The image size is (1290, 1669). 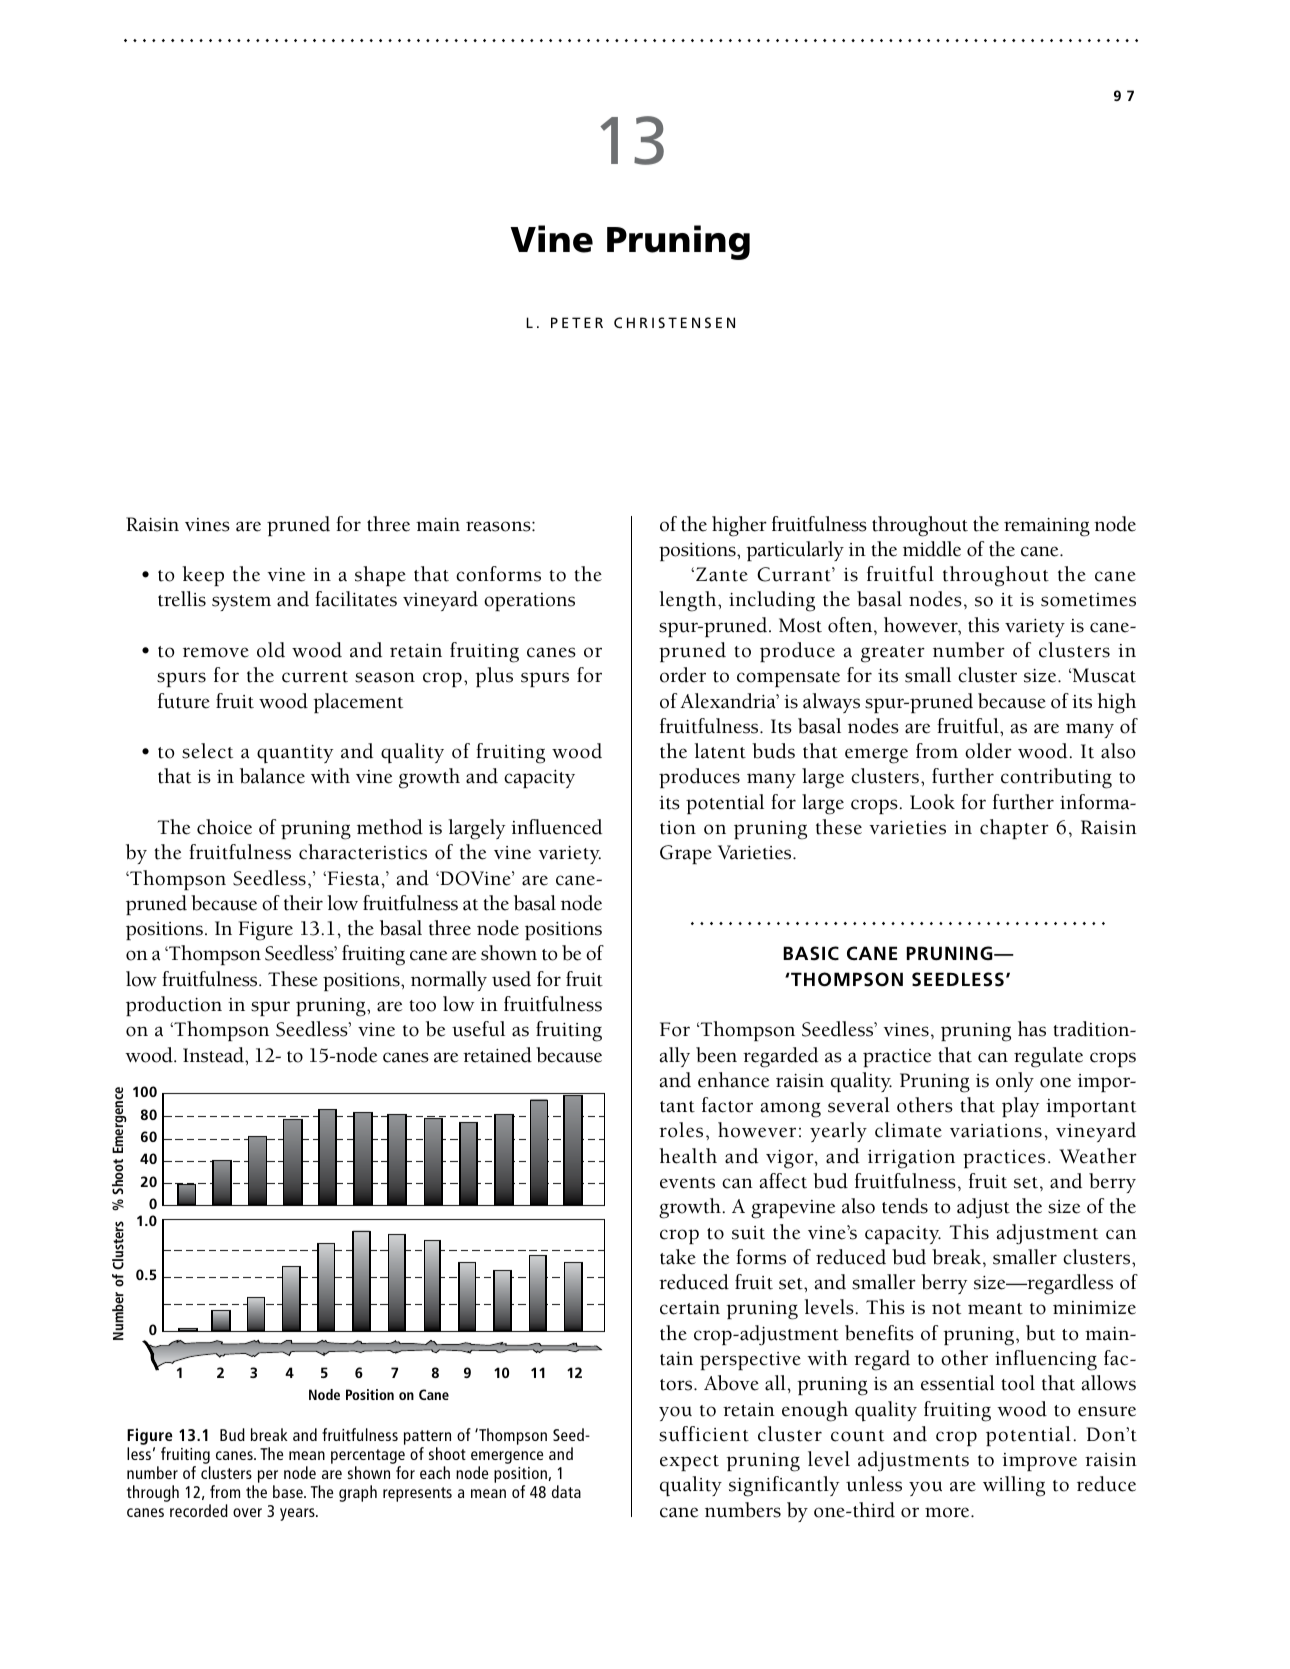 What do you see at coordinates (687, 1183) in the screenshot?
I see `events` at bounding box center [687, 1183].
